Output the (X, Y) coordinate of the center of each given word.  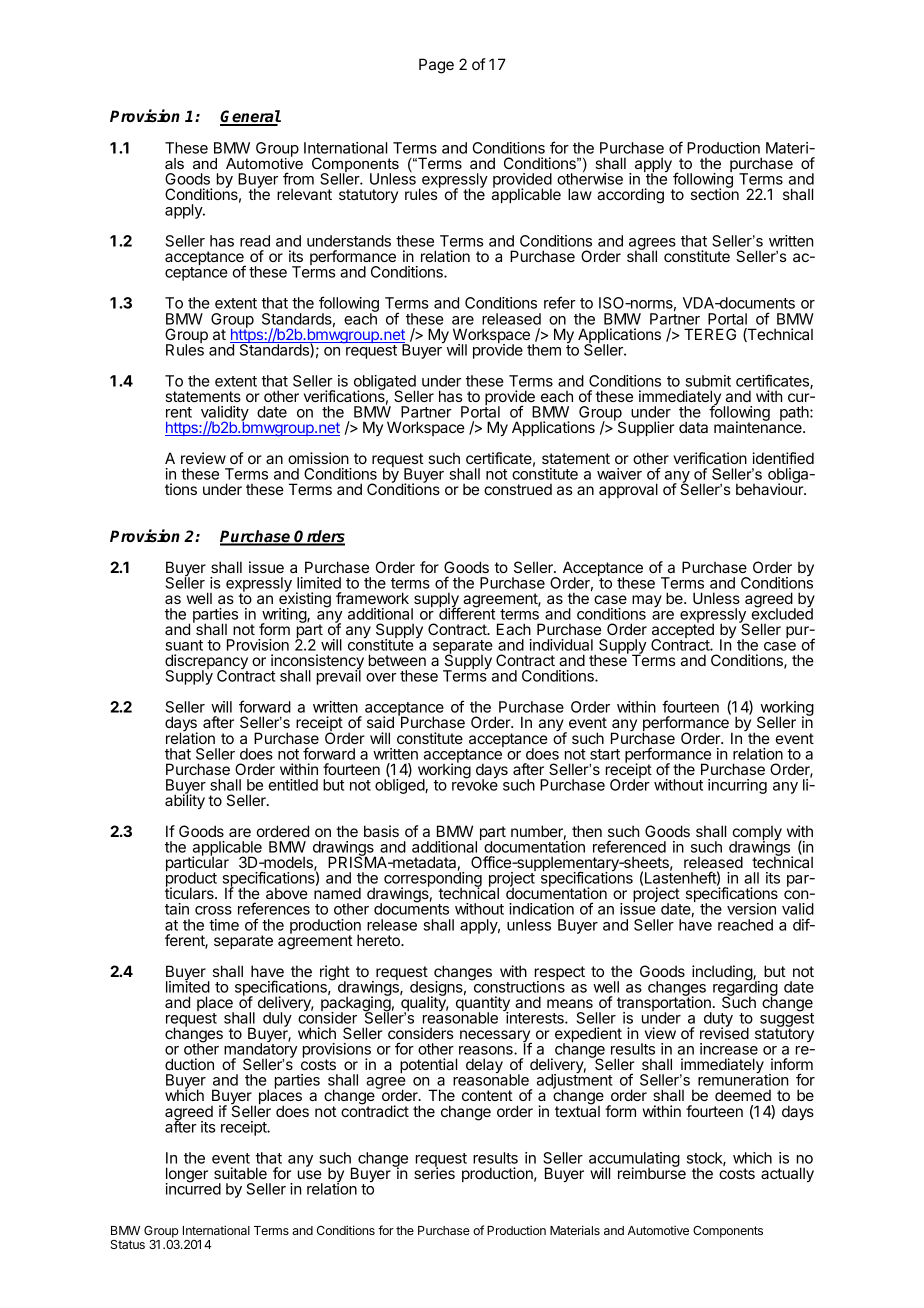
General (250, 117)
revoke (475, 784)
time (224, 925)
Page (436, 66)
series (434, 1172)
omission (318, 458)
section (715, 193)
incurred (193, 1188)
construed (518, 489)
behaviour (770, 488)
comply (757, 834)
